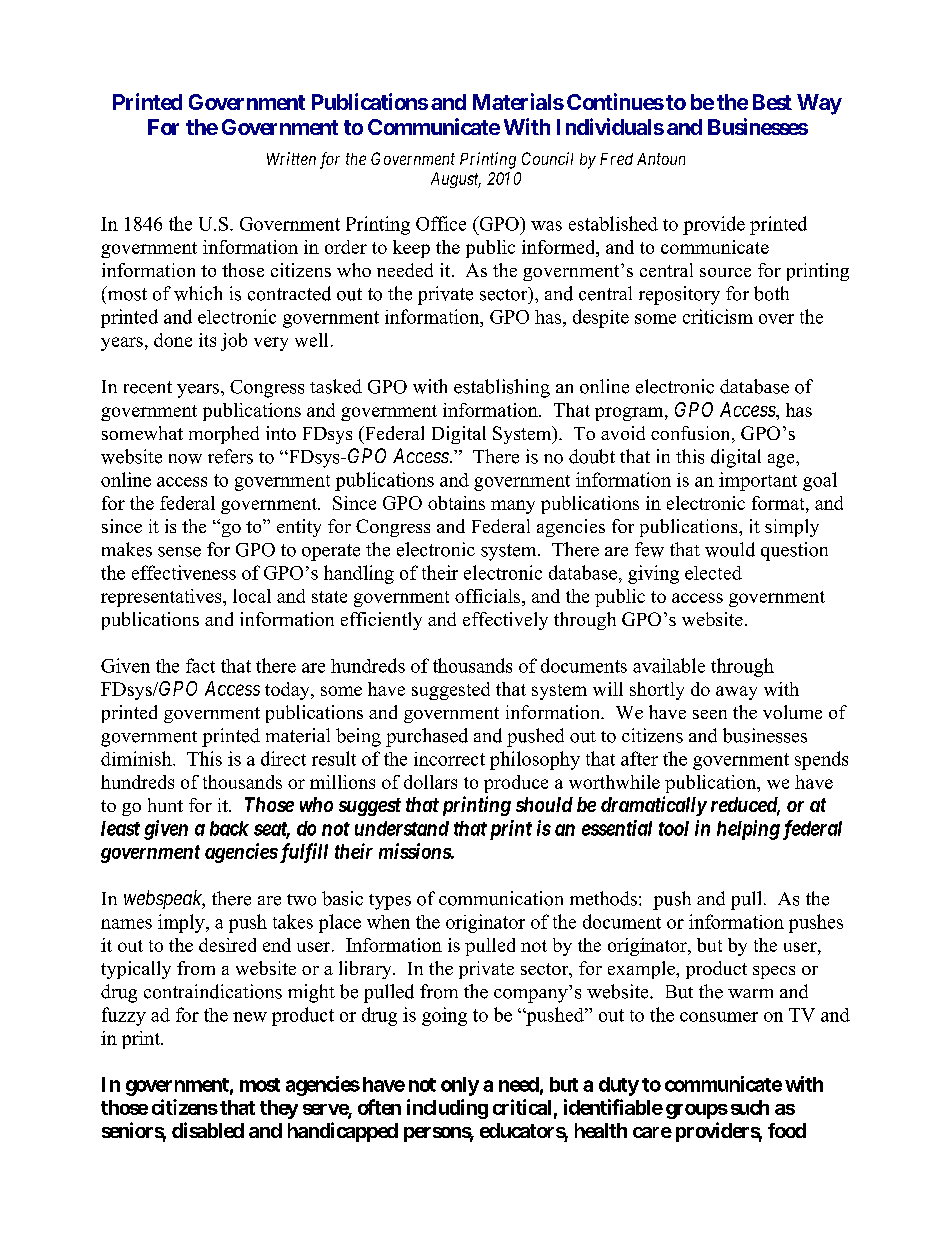 Image resolution: width=952 pixels, height=1233 pixels. What do you see at coordinates (460, 1086) in the screenshot?
I see `only` at bounding box center [460, 1086].
